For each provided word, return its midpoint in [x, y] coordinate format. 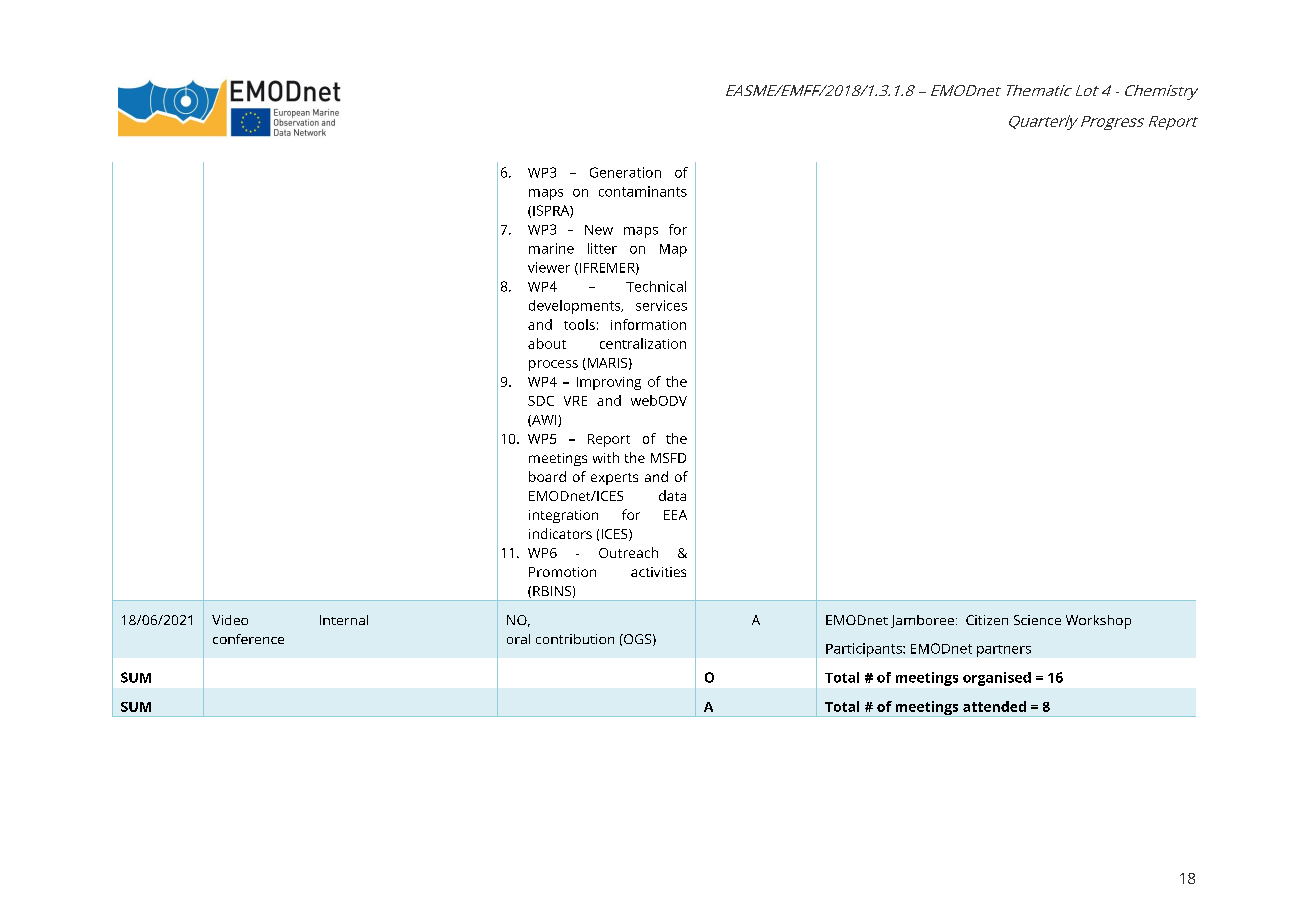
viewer [549, 267]
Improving [609, 383]
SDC [541, 401]
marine [551, 248]
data [672, 495]
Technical [656, 286]
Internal [344, 620]
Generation [625, 172]
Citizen [987, 620]
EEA [675, 515]
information [648, 324]
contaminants [643, 191]
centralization [643, 343]
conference [248, 639]
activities [658, 572]
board [547, 476]
